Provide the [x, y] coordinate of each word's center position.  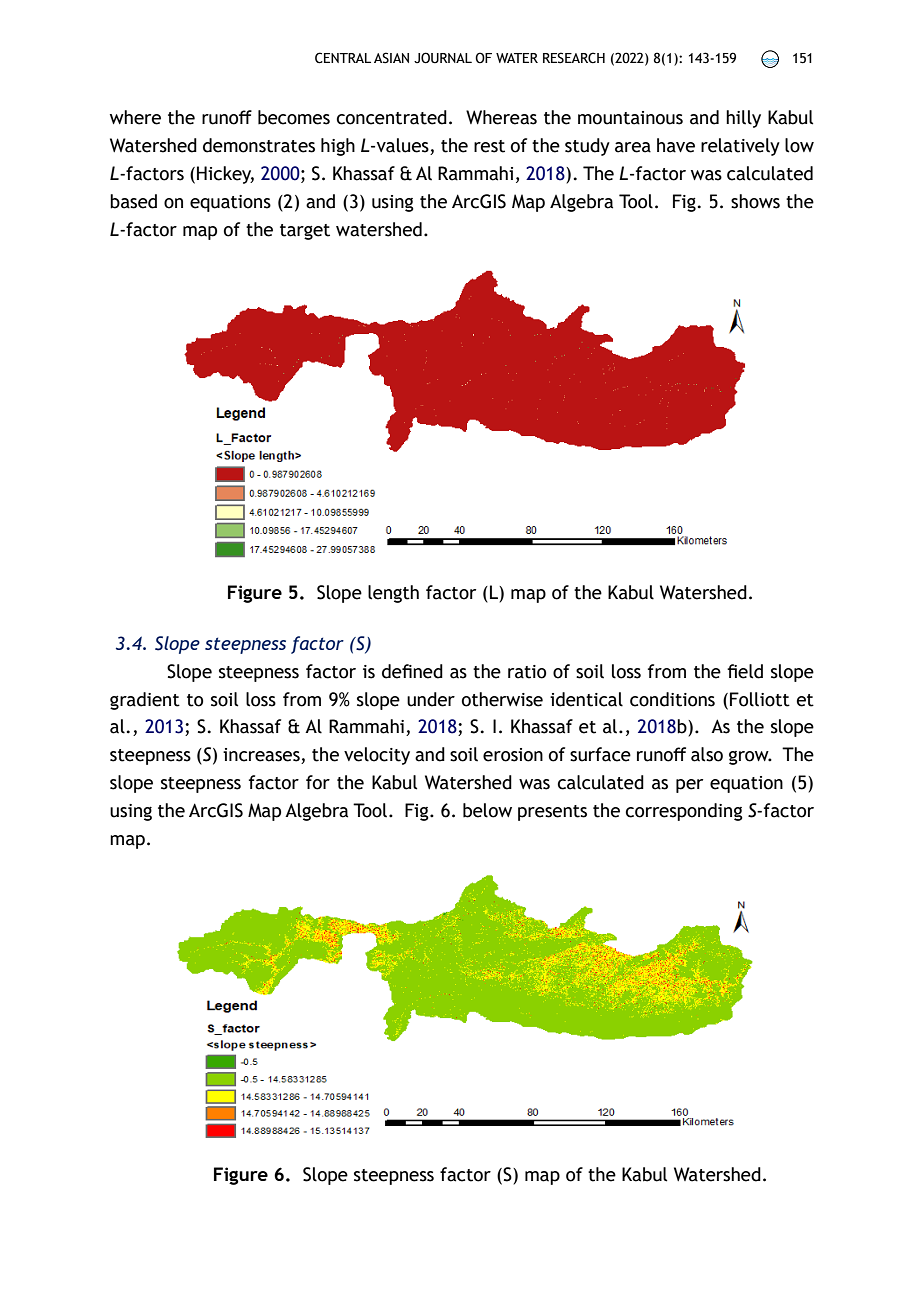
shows [755, 201]
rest [489, 146]
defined [412, 671]
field [745, 671]
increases [262, 756]
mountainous [630, 118]
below [487, 810]
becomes [294, 117]
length [393, 594]
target [305, 232]
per [689, 786]
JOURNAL [443, 58]
